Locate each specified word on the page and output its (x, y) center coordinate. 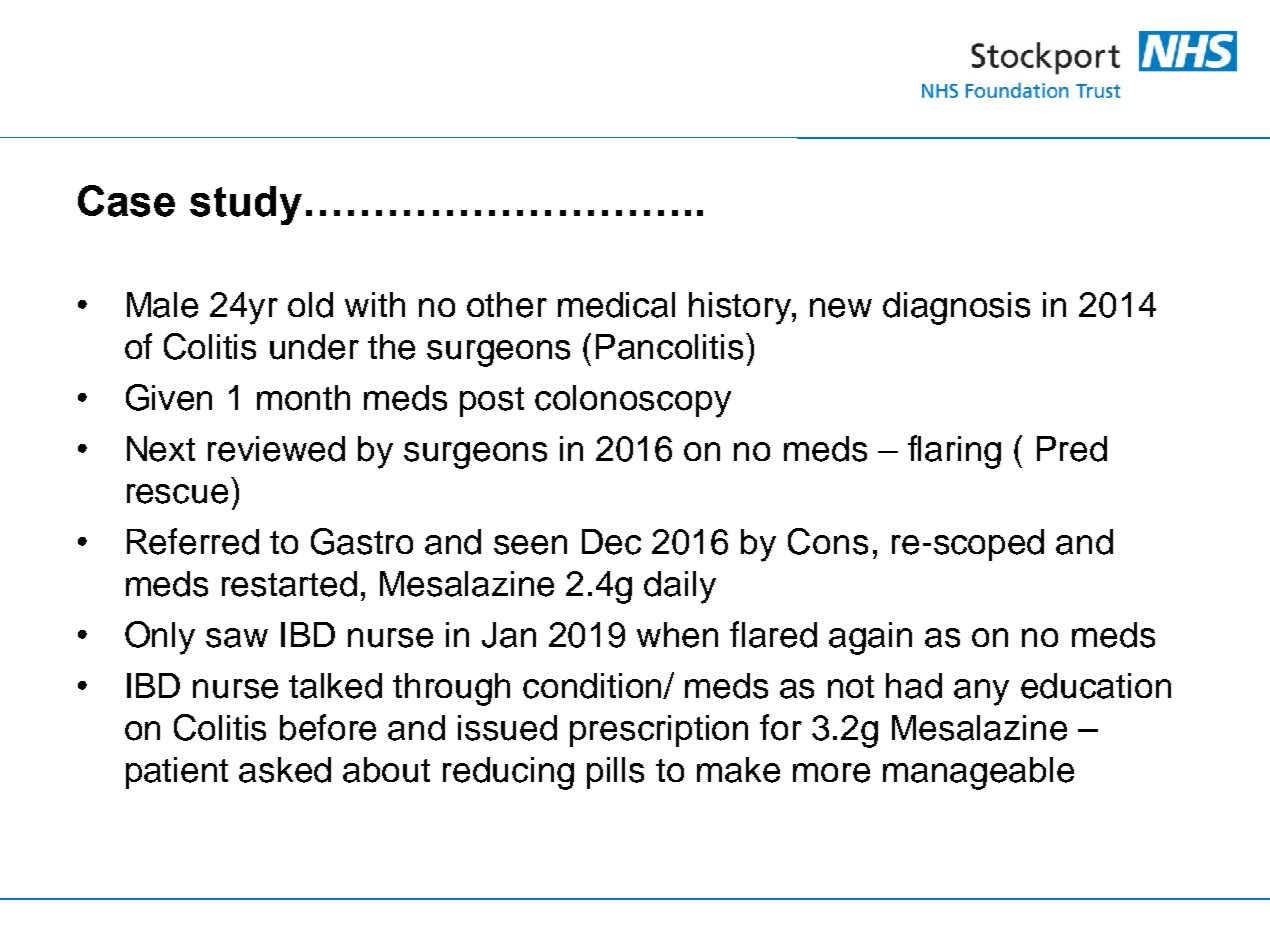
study (246, 205)
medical (616, 305)
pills (615, 773)
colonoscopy (633, 401)
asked (285, 770)
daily (680, 587)
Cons (828, 541)
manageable (978, 773)
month (303, 398)
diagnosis (956, 308)
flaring (954, 452)
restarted (289, 584)
